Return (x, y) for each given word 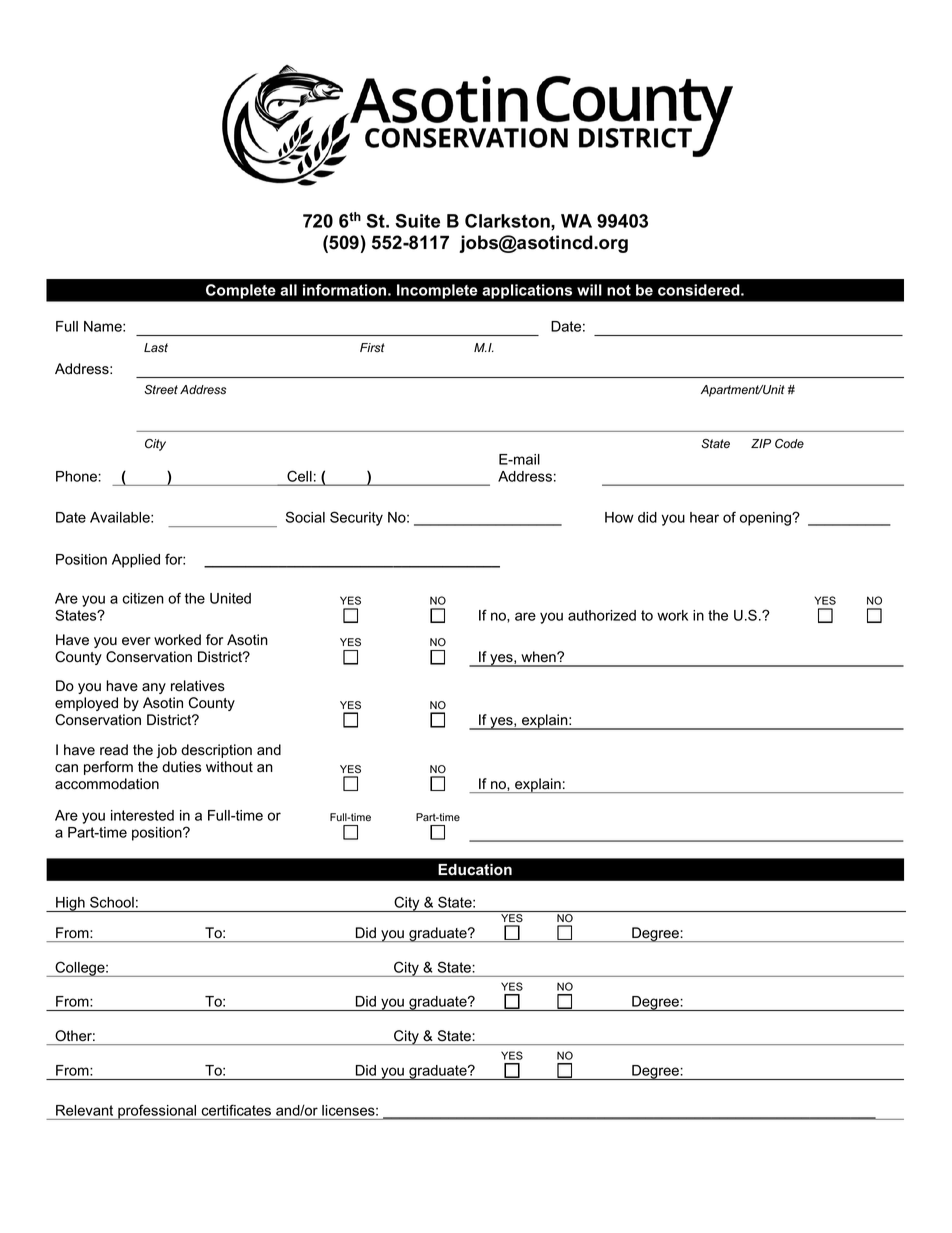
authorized (602, 615)
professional (157, 1112)
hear (704, 517)
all (288, 290)
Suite (417, 221)
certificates (236, 1110)
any (154, 688)
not (619, 290)
